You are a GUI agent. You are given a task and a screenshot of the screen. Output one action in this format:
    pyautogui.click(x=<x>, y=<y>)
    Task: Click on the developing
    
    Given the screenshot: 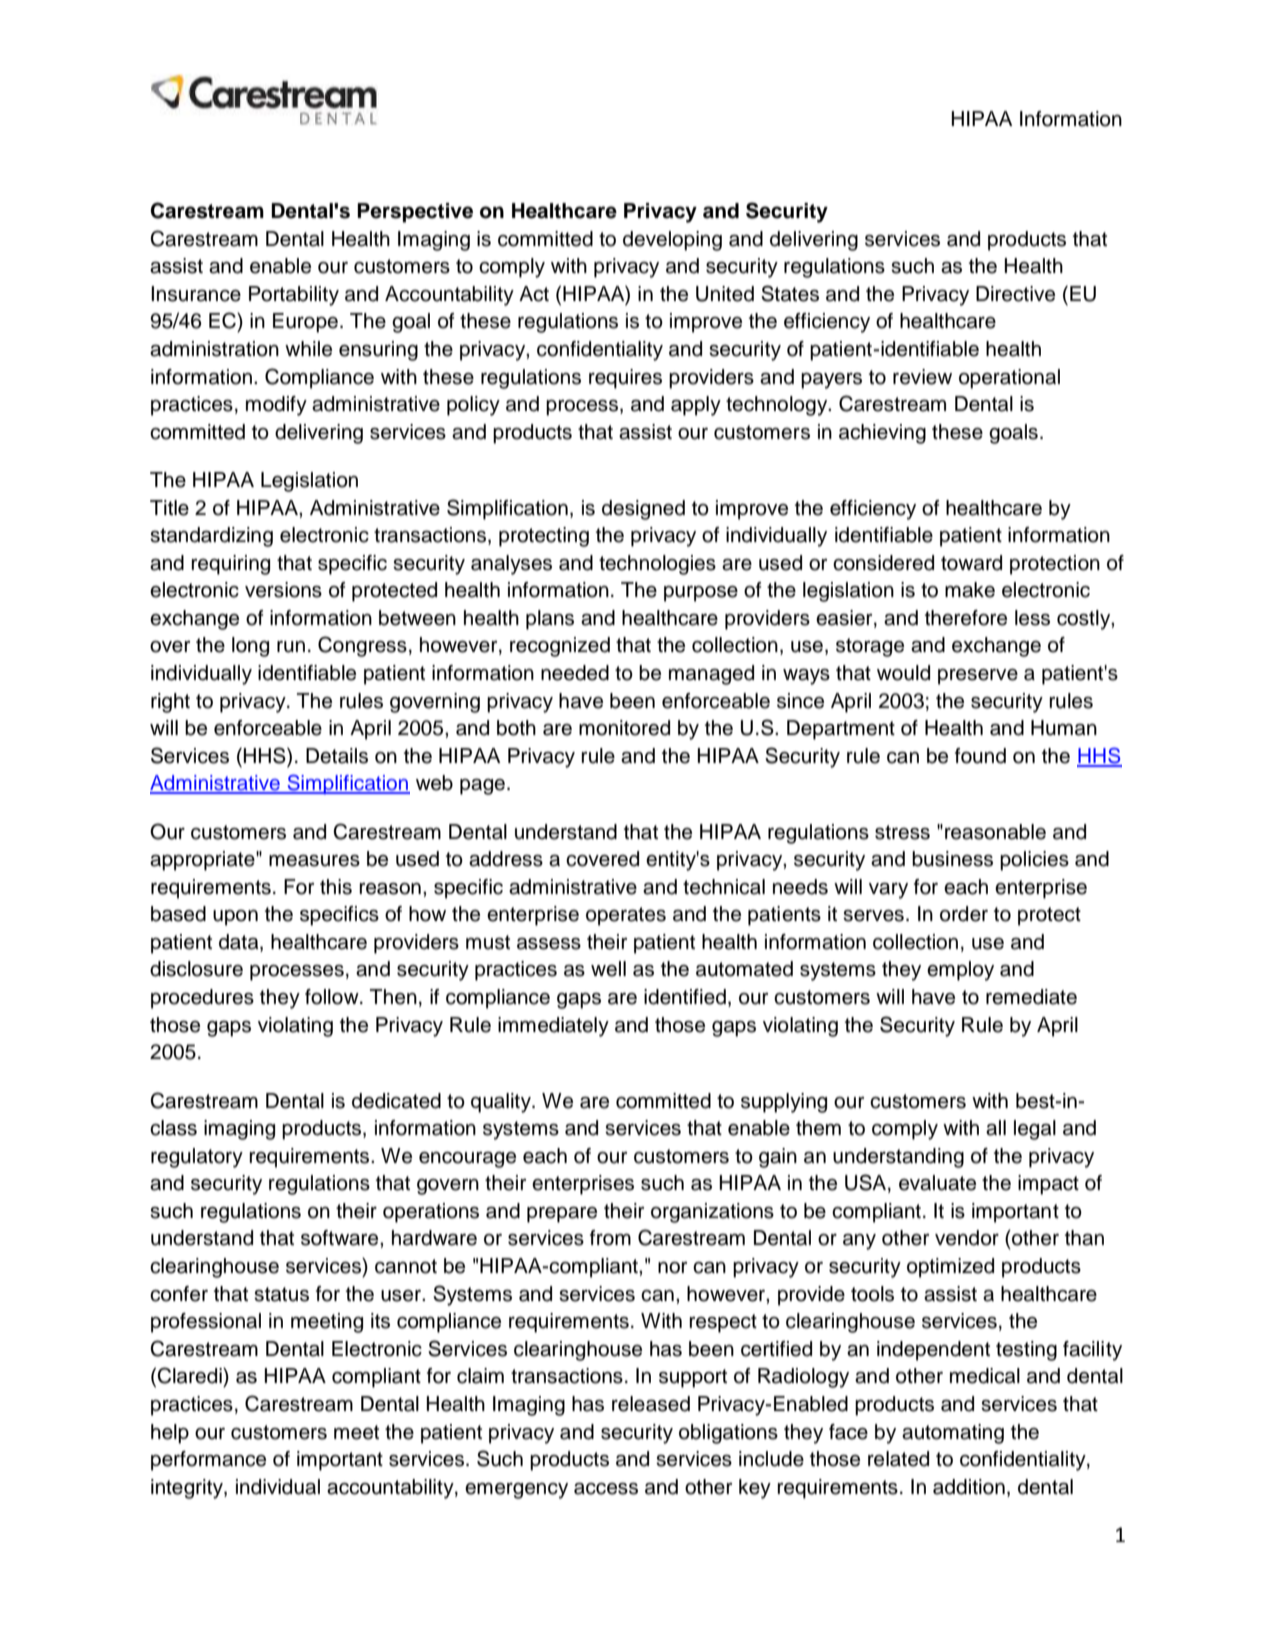 What is the action you would take?
    pyautogui.click(x=672, y=241)
